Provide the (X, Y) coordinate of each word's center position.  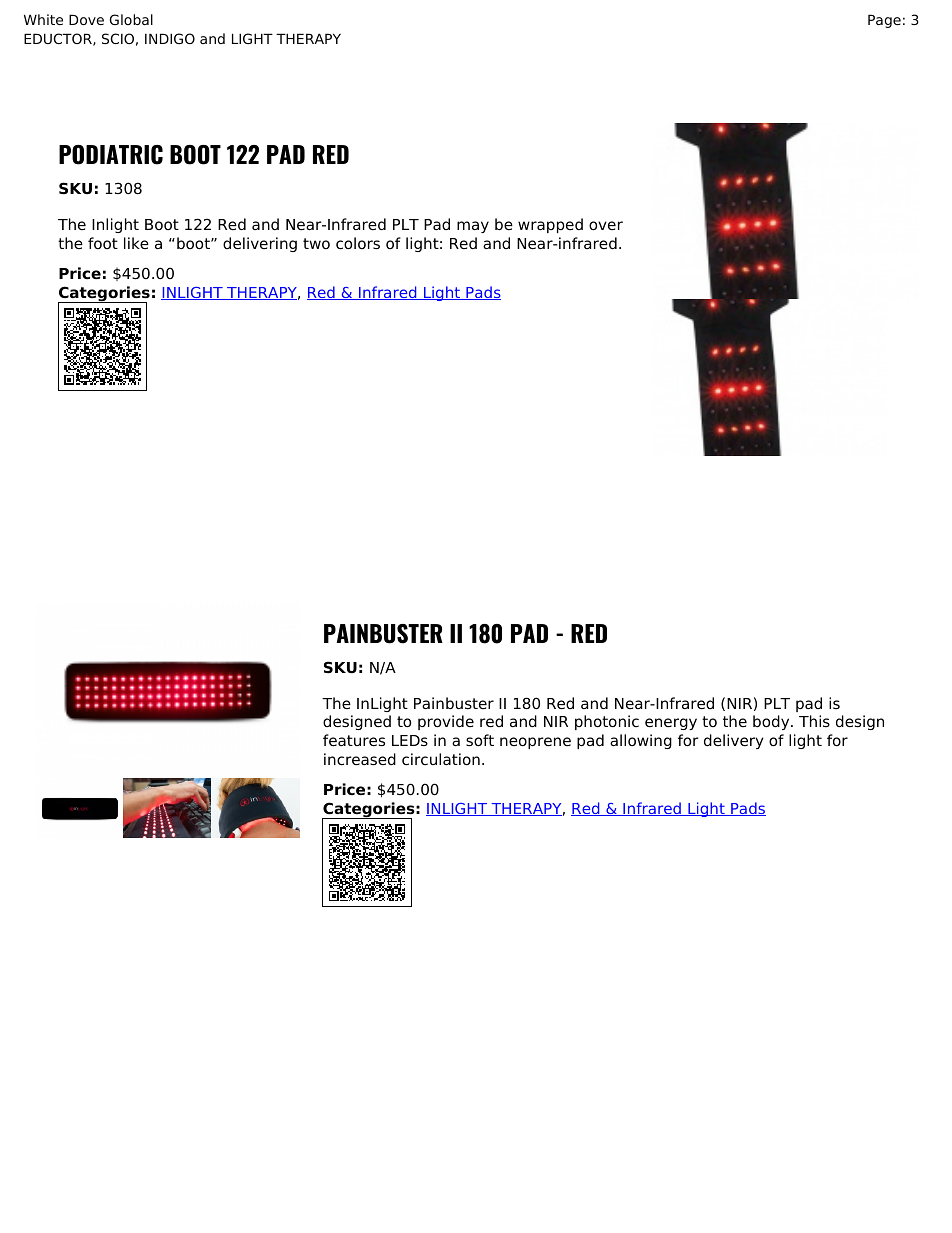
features (354, 740)
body (772, 722)
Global (131, 19)
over (606, 226)
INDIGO (170, 38)
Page (884, 21)
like (136, 243)
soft (480, 740)
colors (358, 243)
